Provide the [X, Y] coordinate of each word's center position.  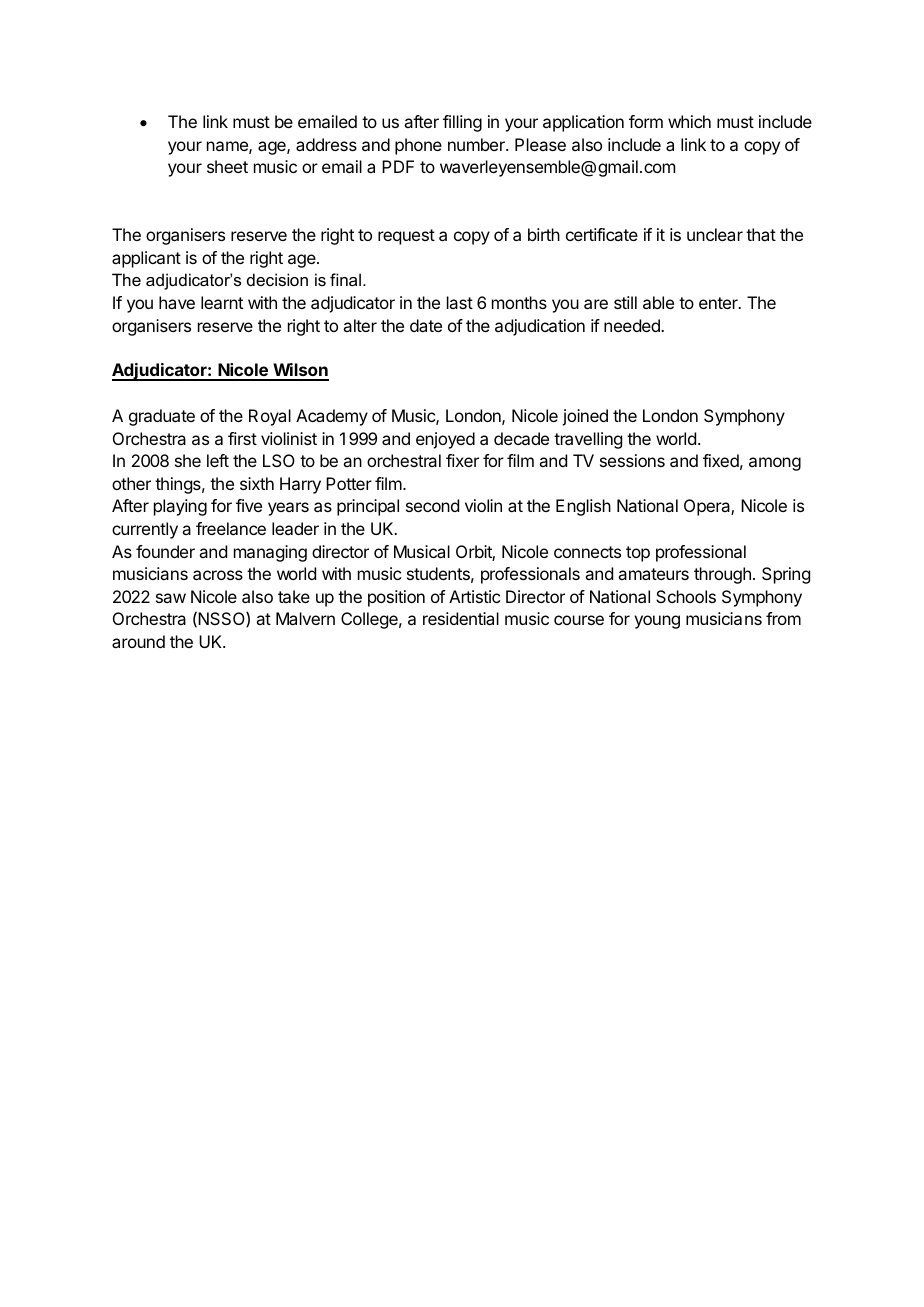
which [689, 121]
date [426, 325]
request [406, 237]
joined [585, 417]
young [657, 622]
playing [180, 507]
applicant [146, 259]
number [477, 144]
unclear [715, 234]
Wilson [300, 371]
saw [171, 598]
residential [461, 618]
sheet [227, 166]
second [432, 505]
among [775, 464]
